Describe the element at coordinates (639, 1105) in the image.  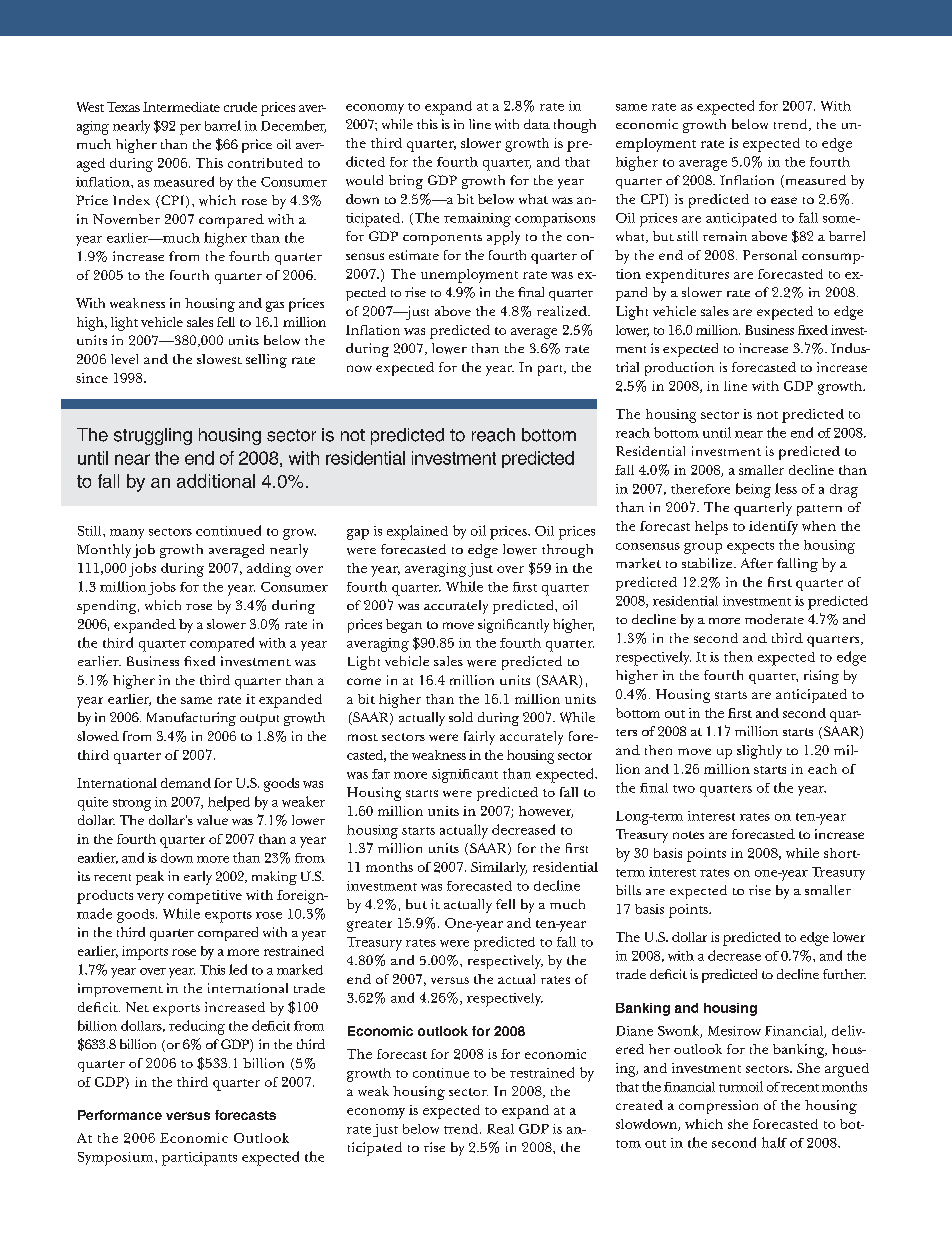
I see `created` at that location.
